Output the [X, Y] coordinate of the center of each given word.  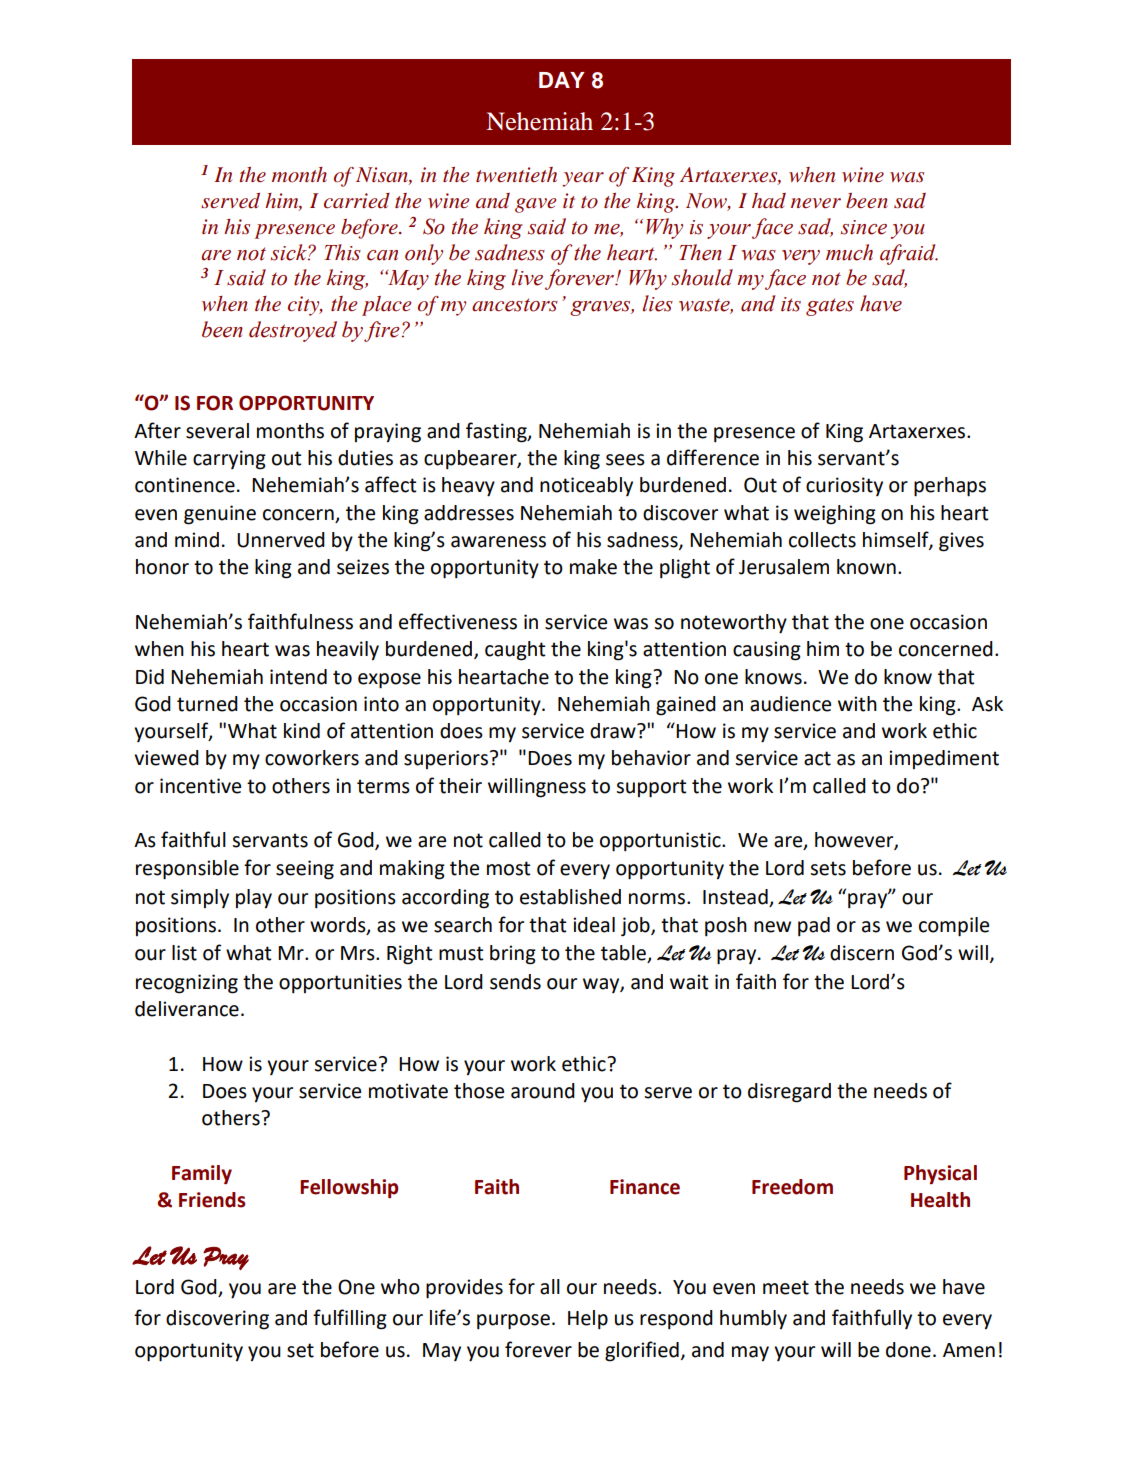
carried [357, 201]
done [908, 1350]
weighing [835, 515]
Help [588, 1319]
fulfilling [350, 1319]
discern [862, 953]
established [570, 897]
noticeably [586, 486]
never [816, 203]
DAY [562, 80]
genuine [220, 515]
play [254, 898]
